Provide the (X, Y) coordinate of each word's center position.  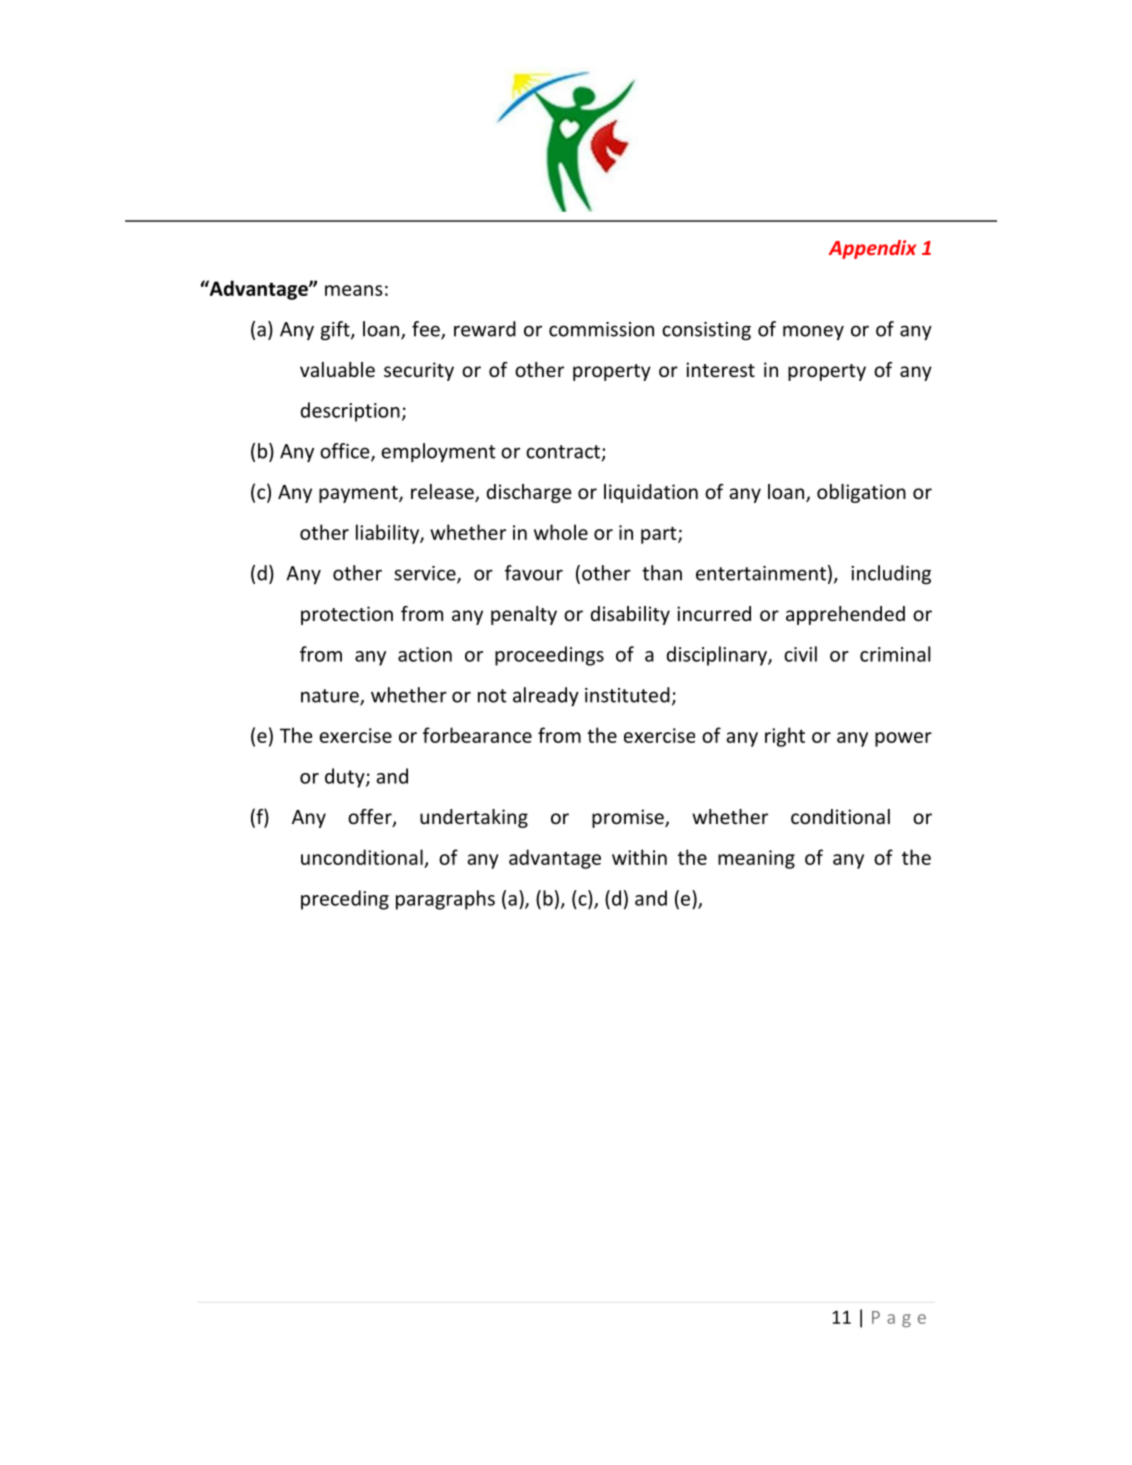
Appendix (872, 249)
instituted (627, 695)
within (639, 857)
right (785, 737)
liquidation (651, 493)
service (426, 574)
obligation (861, 493)
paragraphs (445, 900)
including (891, 574)
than (662, 573)
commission (601, 329)
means (354, 290)
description (350, 412)
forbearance (477, 735)
